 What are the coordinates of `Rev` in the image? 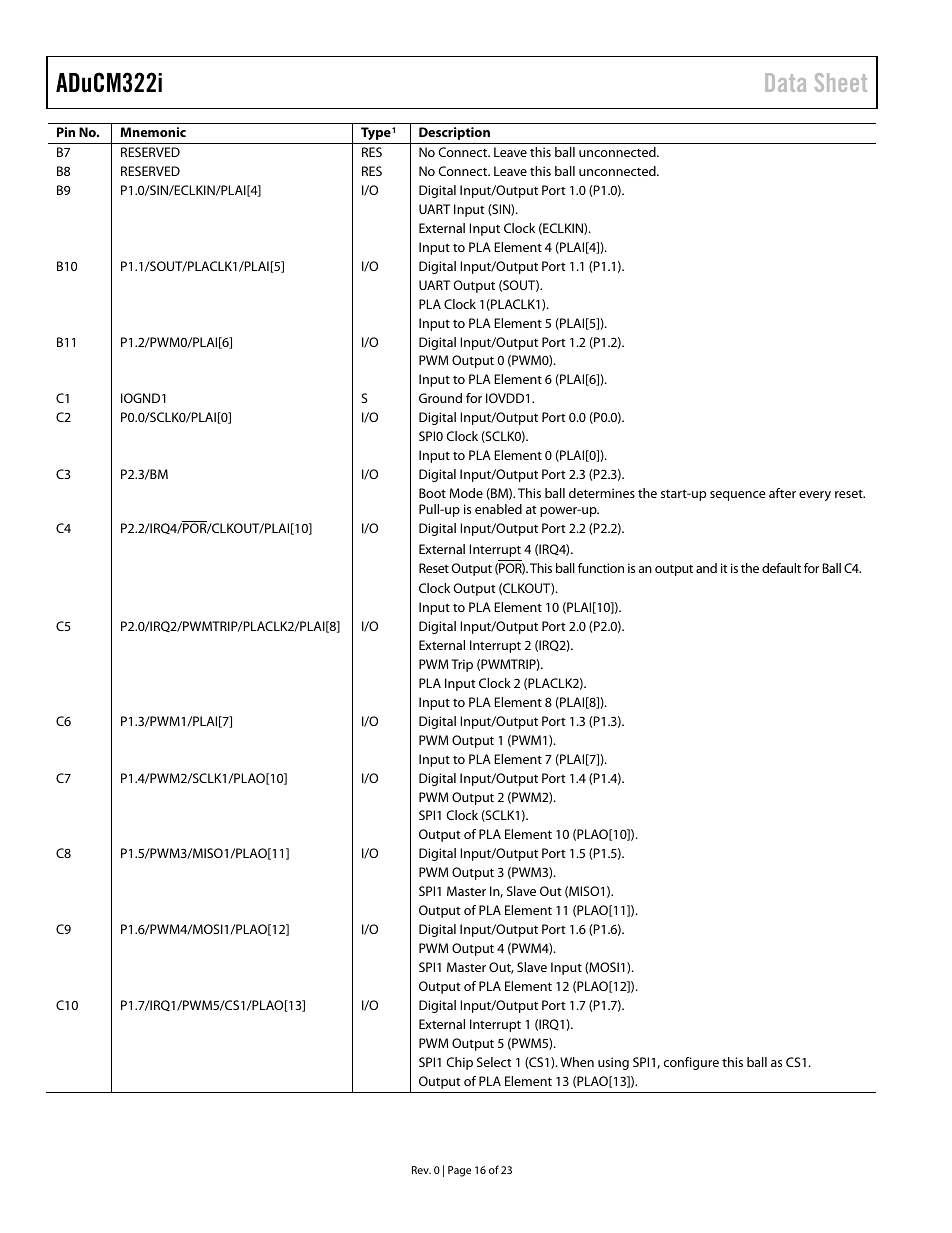 It's located at (421, 1170).
